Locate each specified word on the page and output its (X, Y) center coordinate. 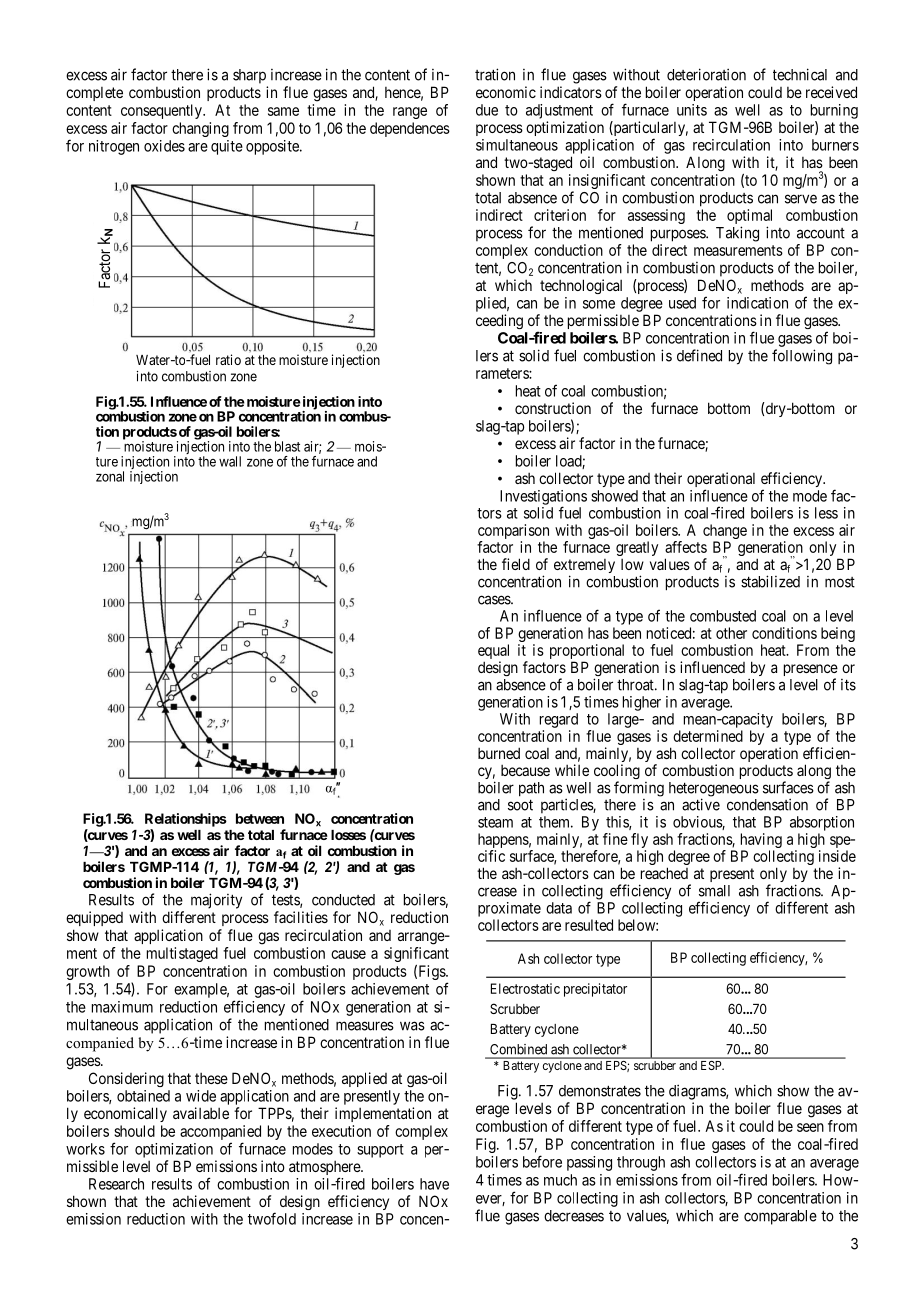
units (692, 110)
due (487, 110)
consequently (162, 111)
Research (116, 1184)
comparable (780, 1217)
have (434, 1184)
